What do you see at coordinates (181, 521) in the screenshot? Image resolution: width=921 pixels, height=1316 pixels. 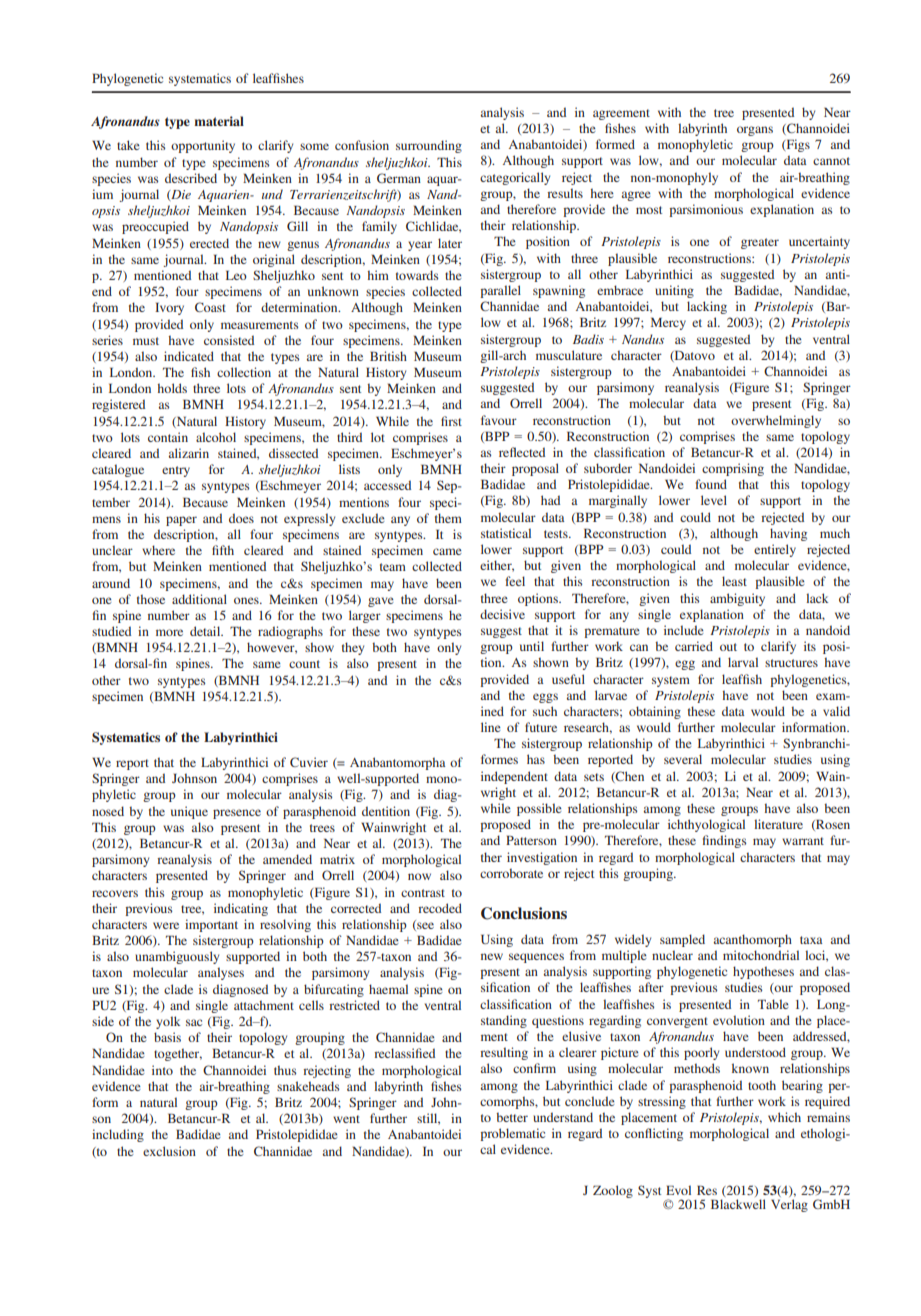 I see `paper` at bounding box center [181, 521].
